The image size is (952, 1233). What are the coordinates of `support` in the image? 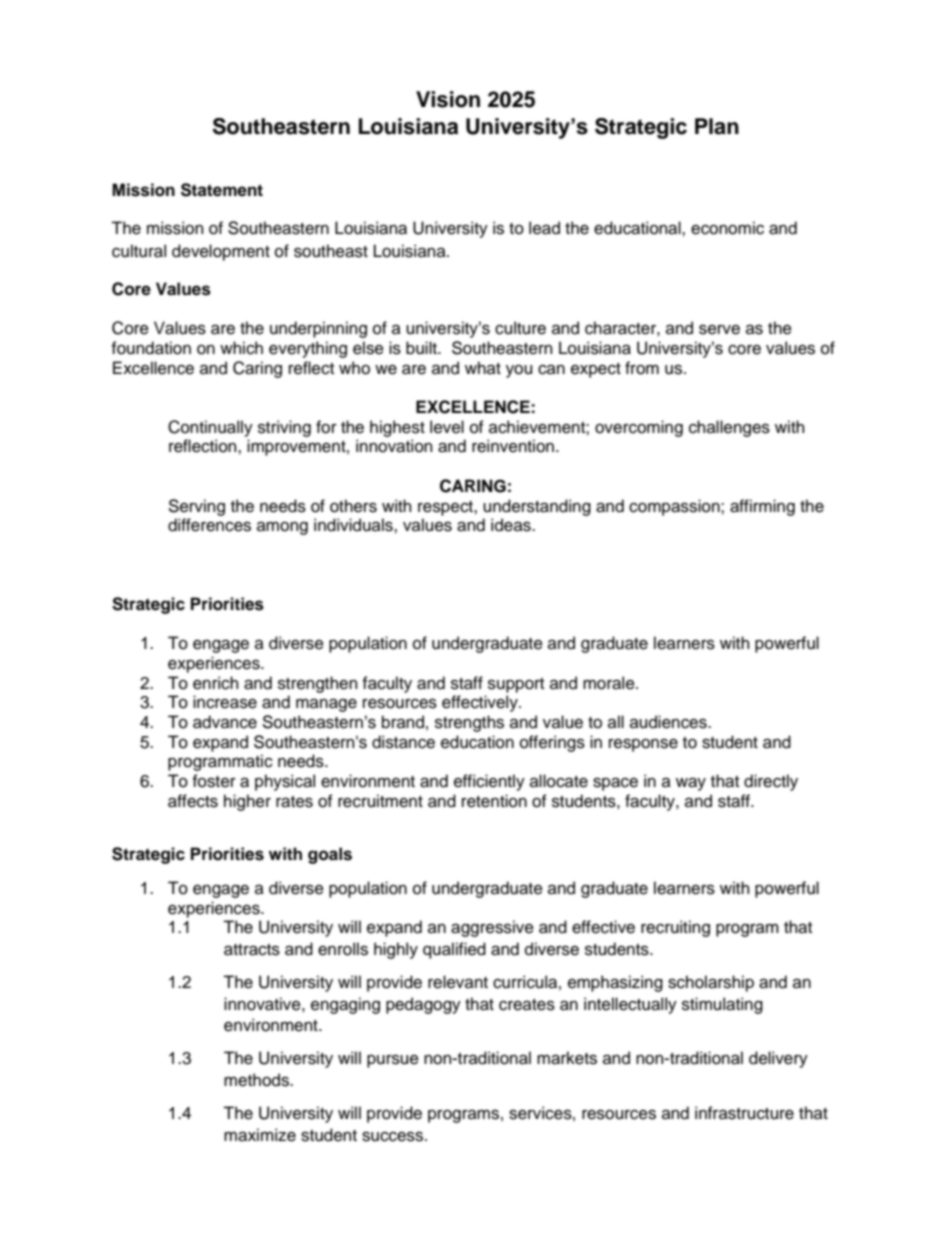 It's located at (516, 685).
